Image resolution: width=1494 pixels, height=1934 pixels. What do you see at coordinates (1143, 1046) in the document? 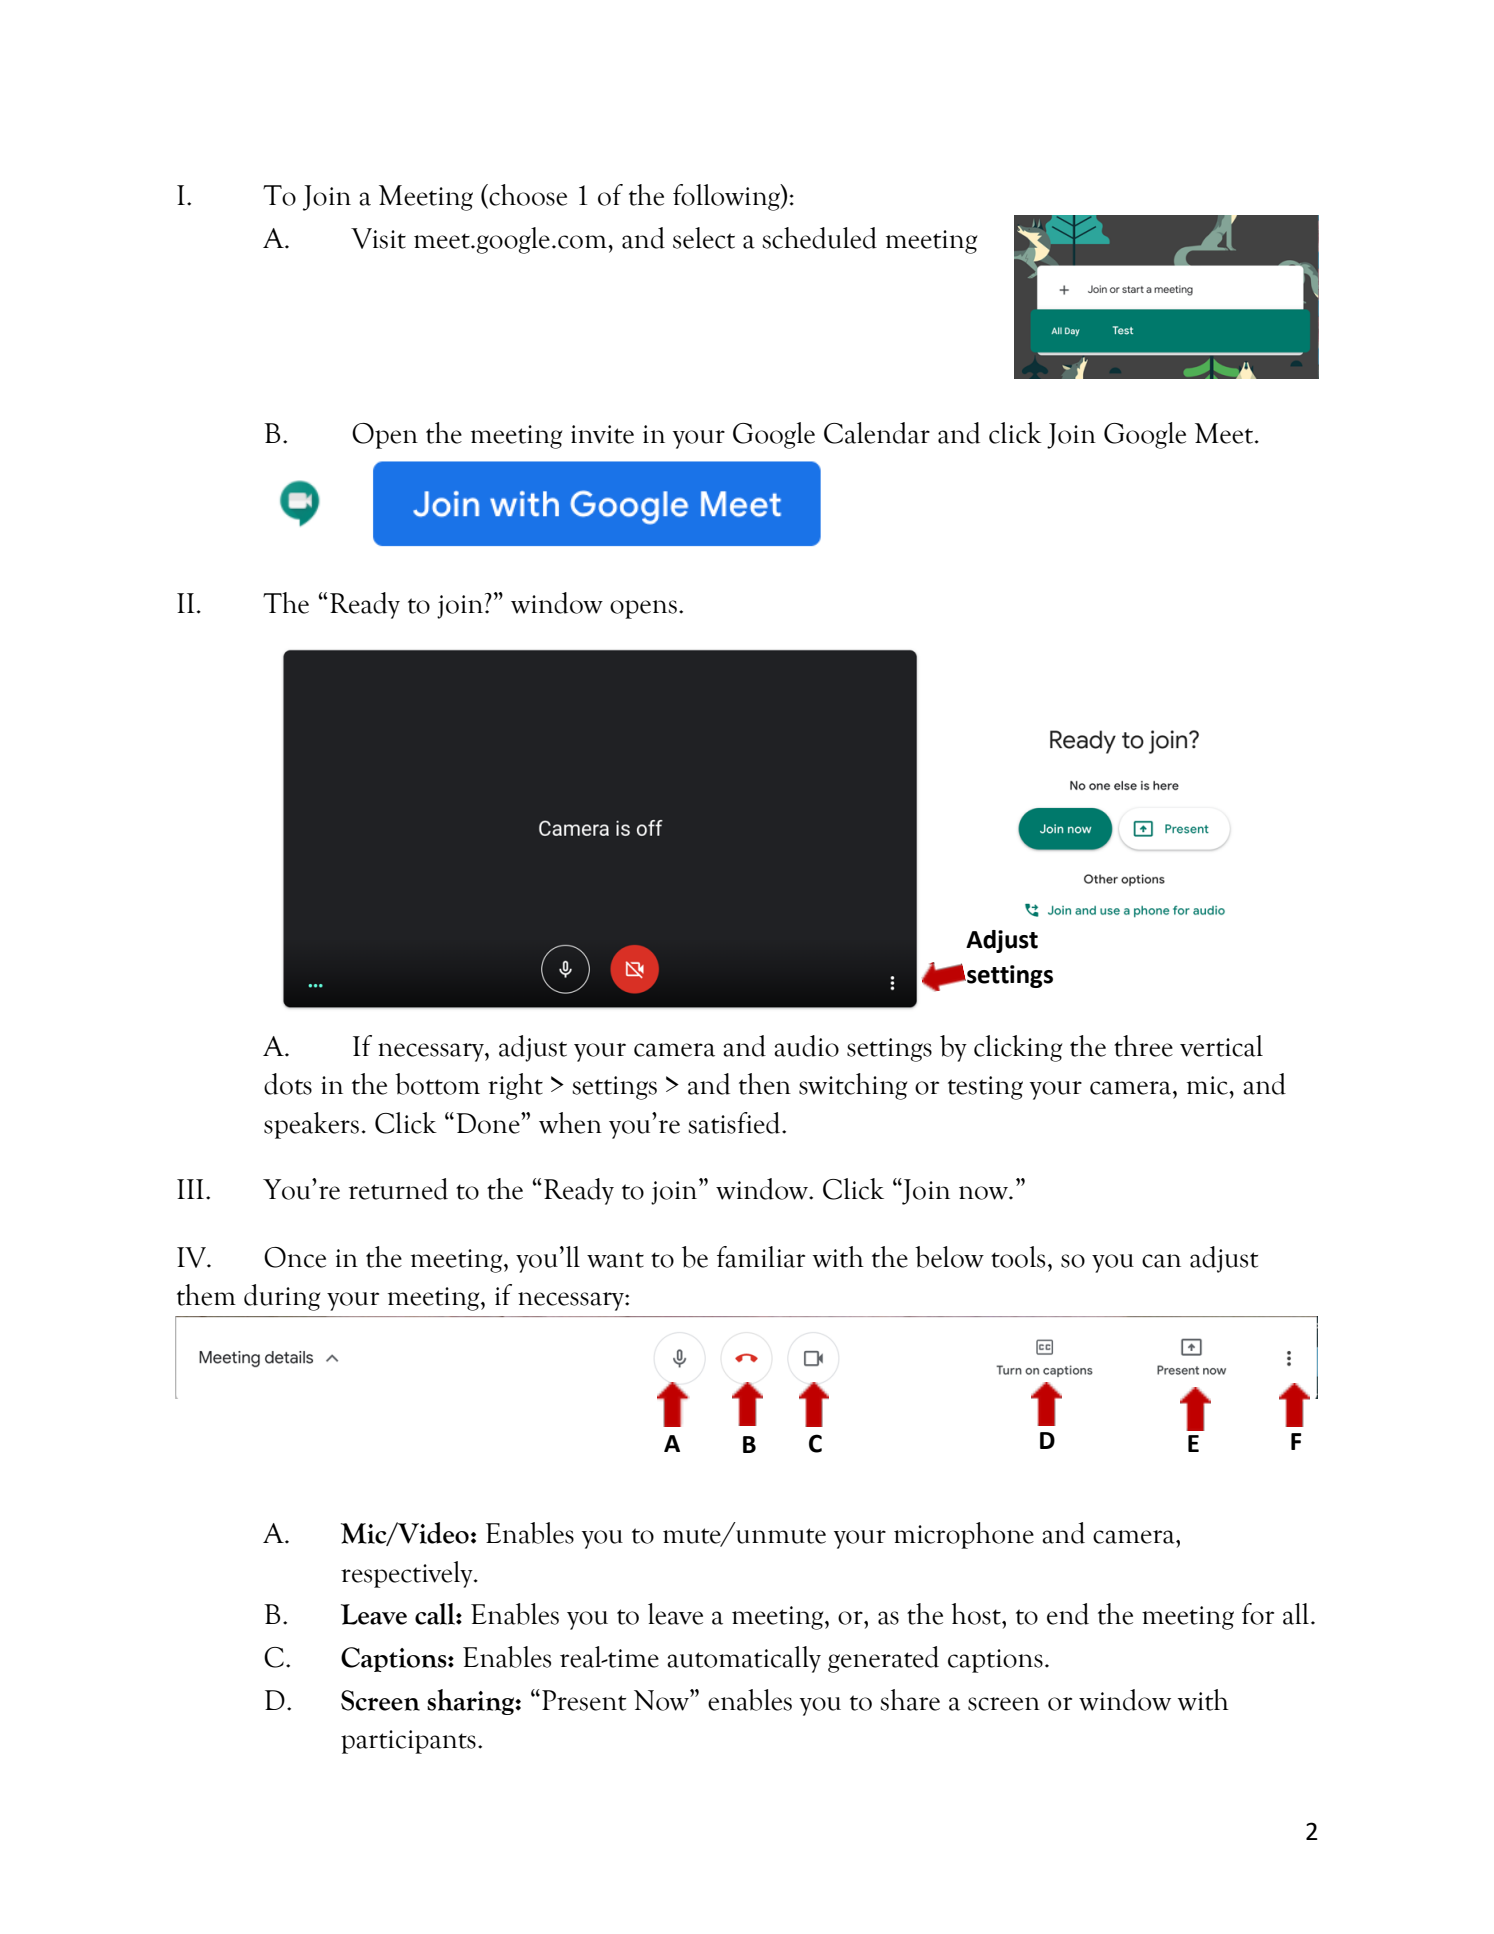
I see `three` at bounding box center [1143, 1046].
